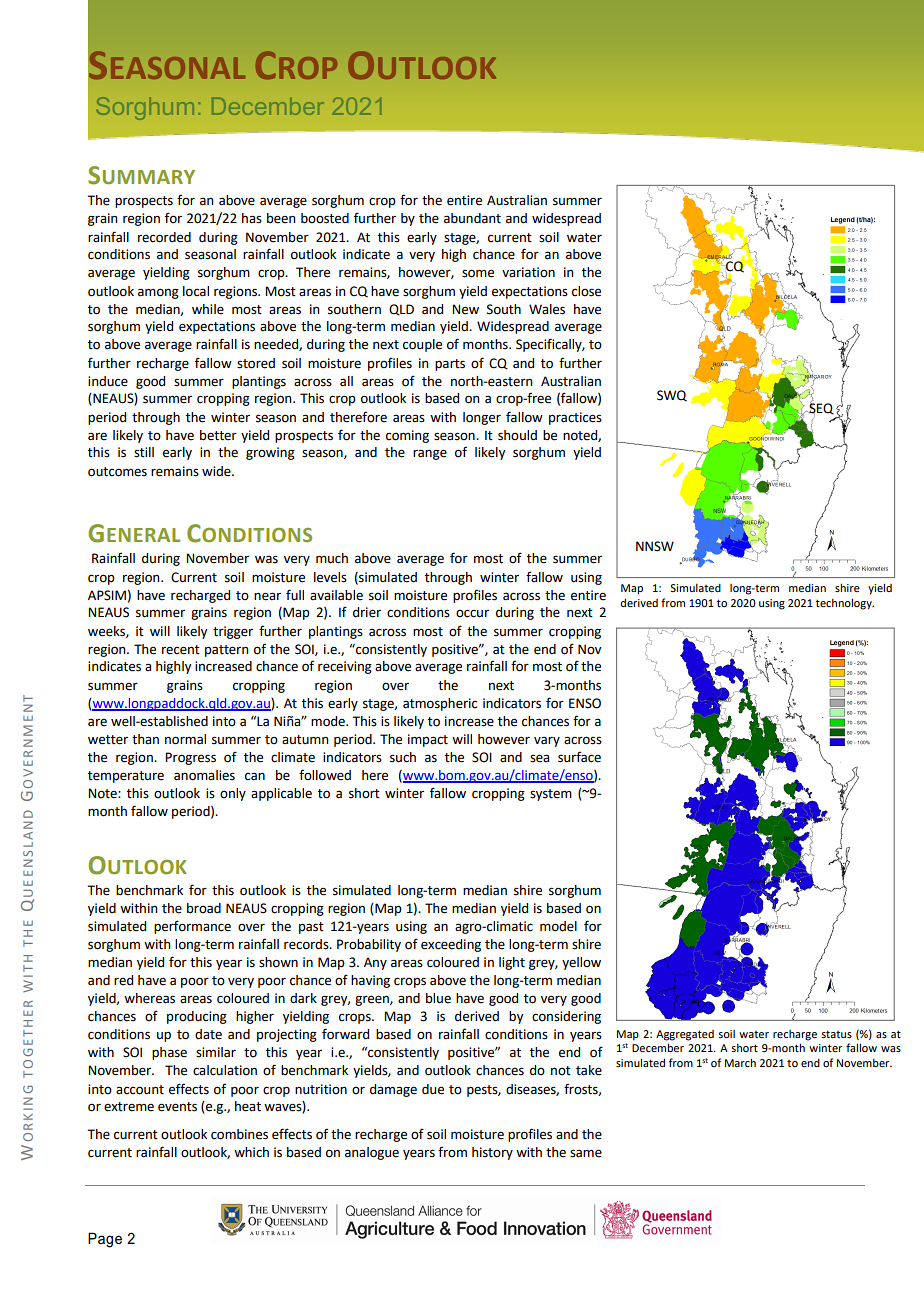 The image size is (924, 1308). I want to click on surface, so click(579, 757).
